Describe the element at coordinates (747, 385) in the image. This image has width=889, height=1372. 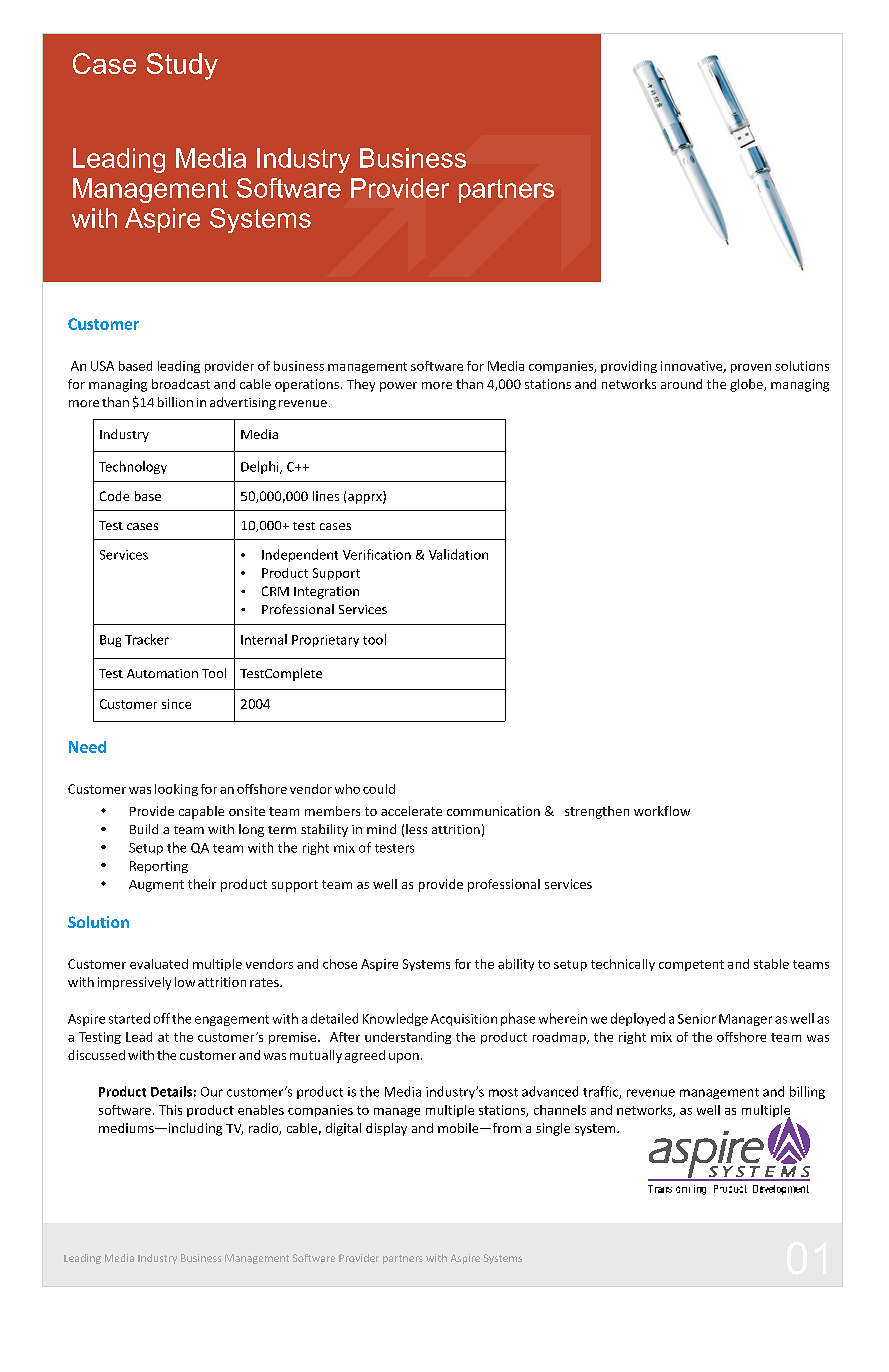
I see `globe` at that location.
